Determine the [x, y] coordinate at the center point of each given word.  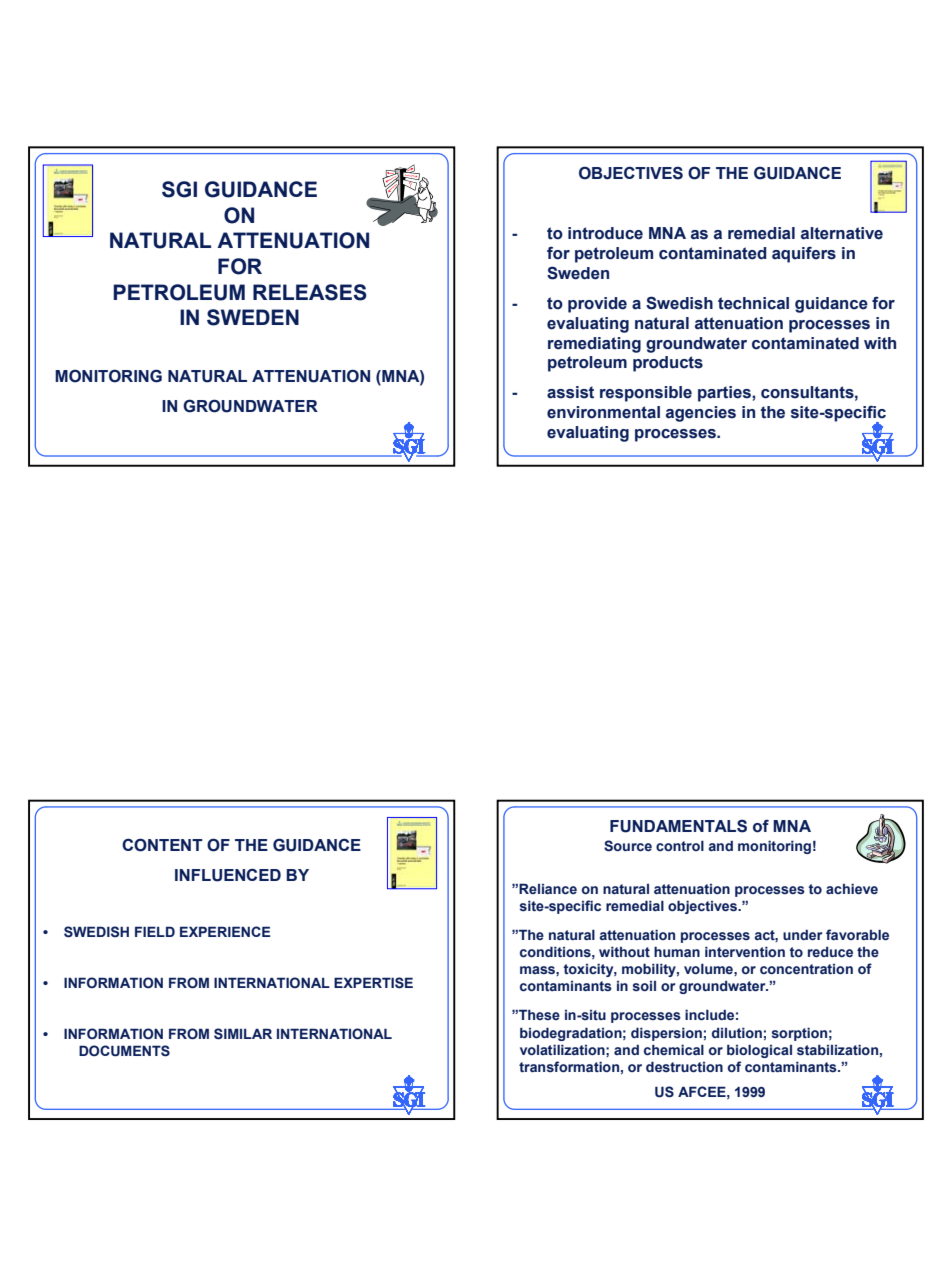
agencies [701, 414]
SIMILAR [243, 1034]
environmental [603, 412]
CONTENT [162, 845]
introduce [605, 233]
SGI [179, 189]
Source [628, 846]
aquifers [804, 255]
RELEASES [310, 292]
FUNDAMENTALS [678, 826]
